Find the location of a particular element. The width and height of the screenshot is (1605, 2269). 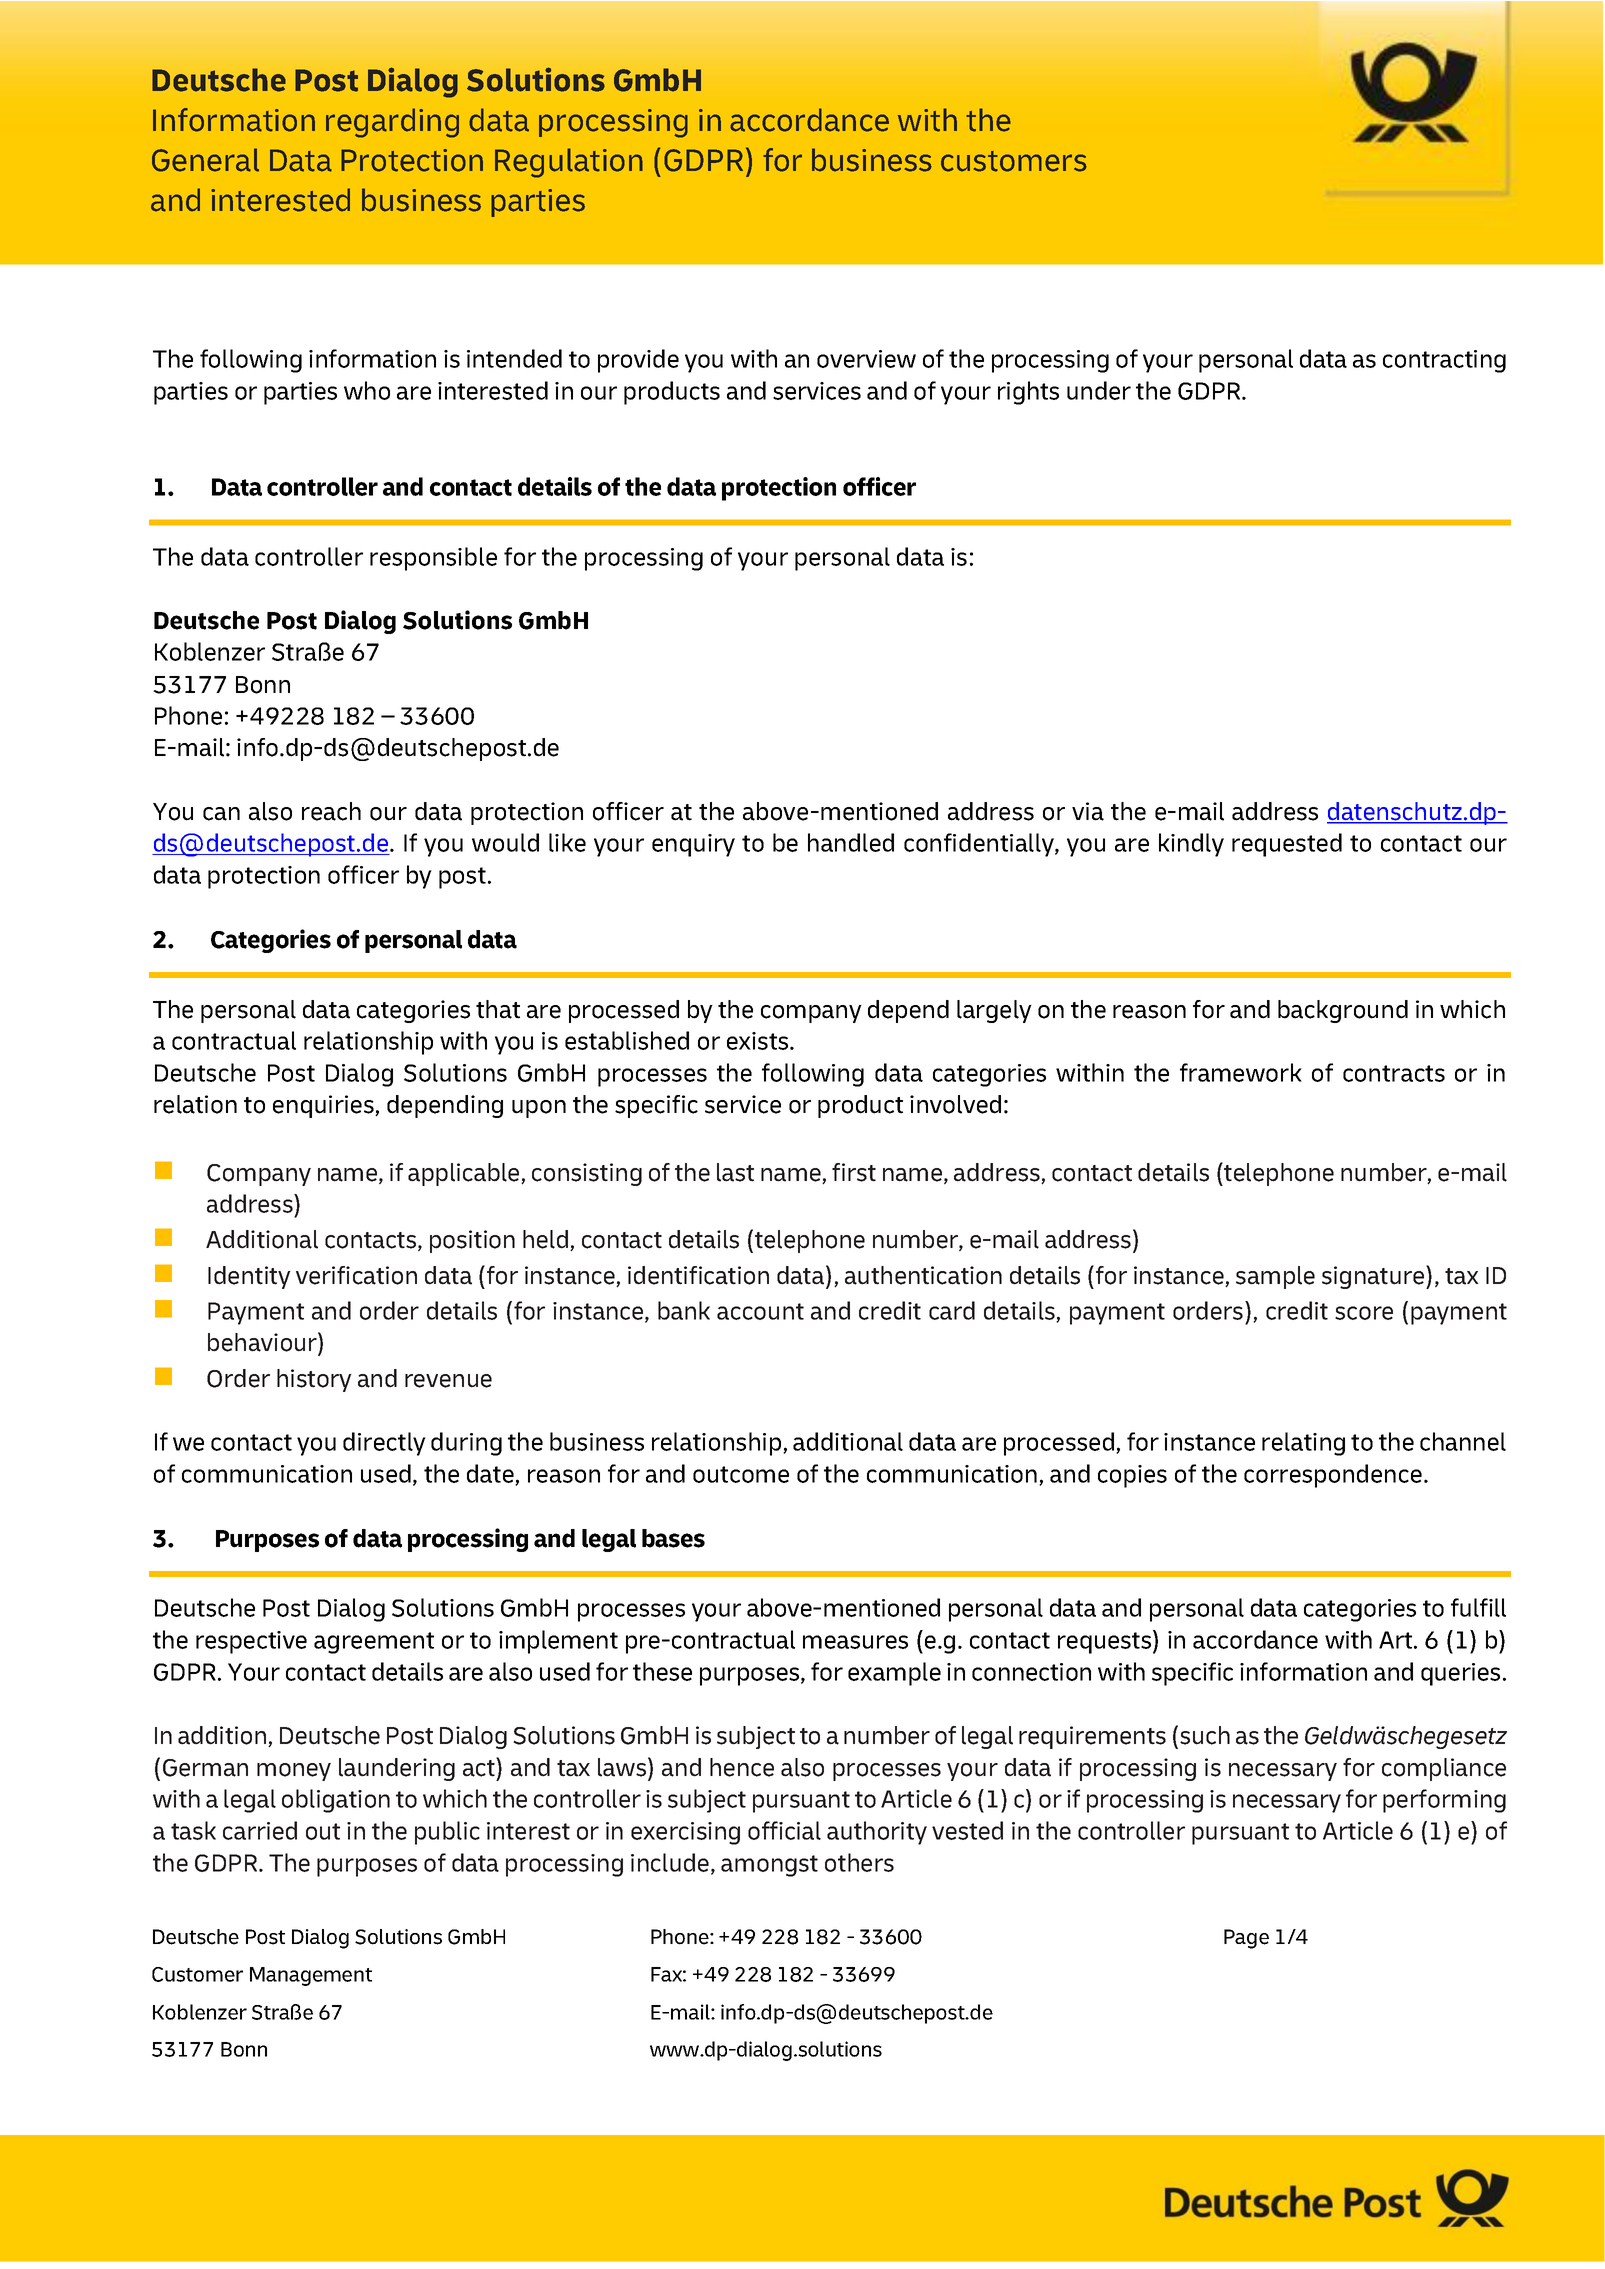

background is located at coordinates (1343, 1011).
